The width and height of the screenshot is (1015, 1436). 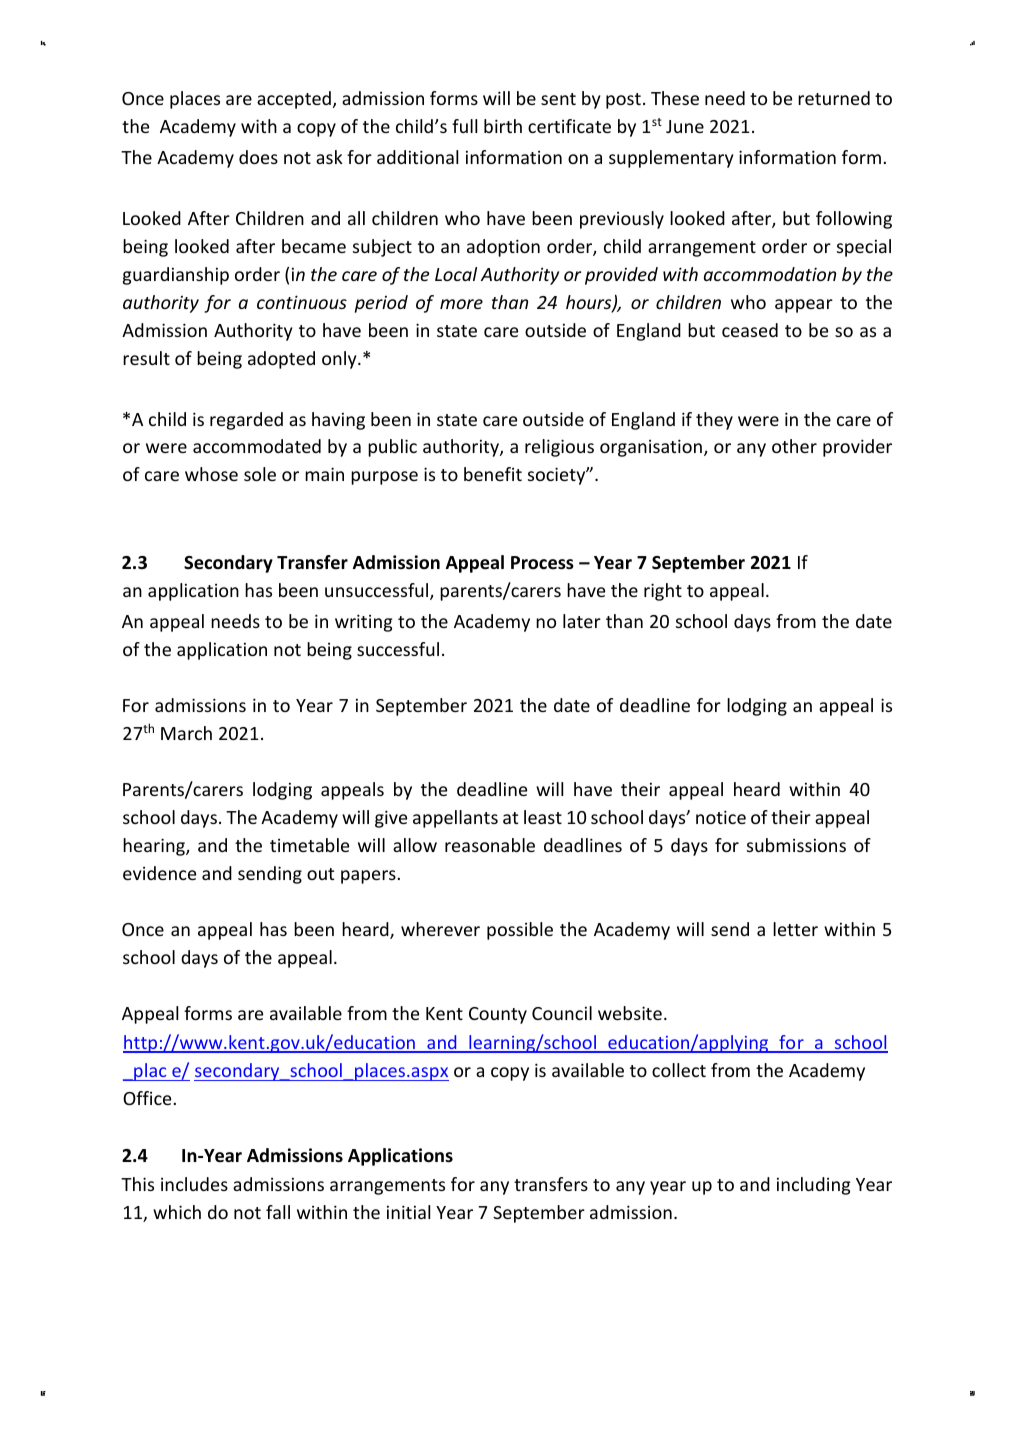 I want to click on birth, so click(x=503, y=126).
